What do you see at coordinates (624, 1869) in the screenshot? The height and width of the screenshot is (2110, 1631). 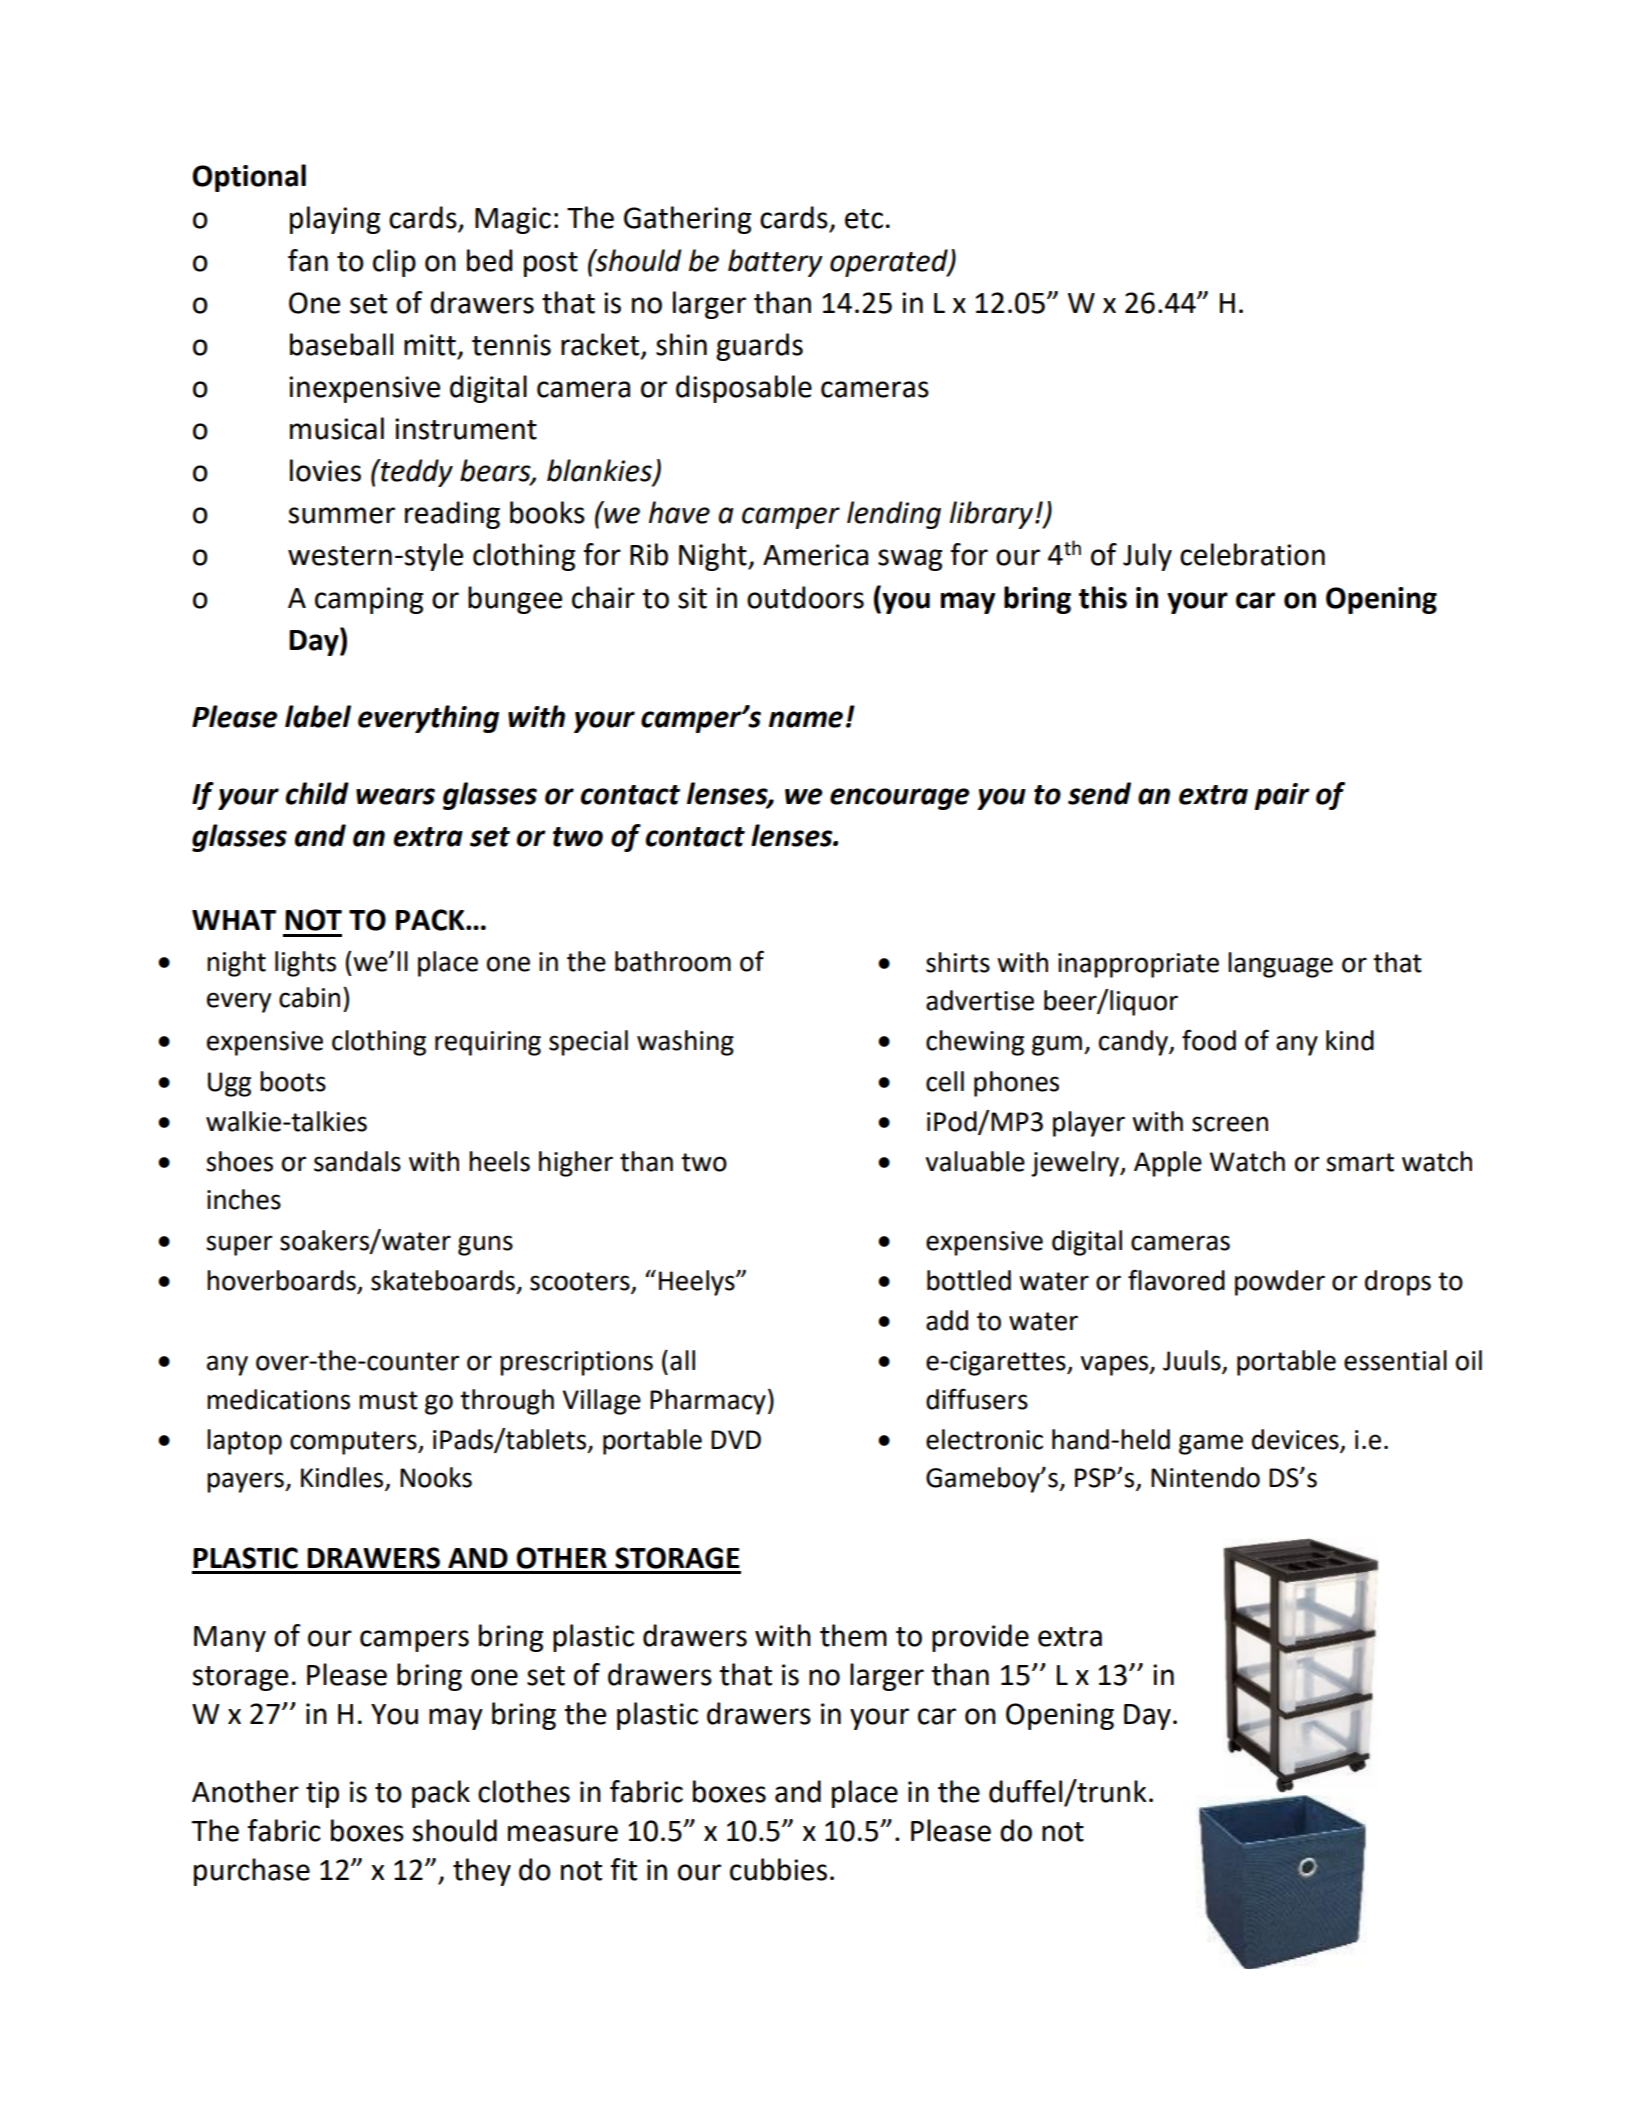 I see `fit` at bounding box center [624, 1869].
